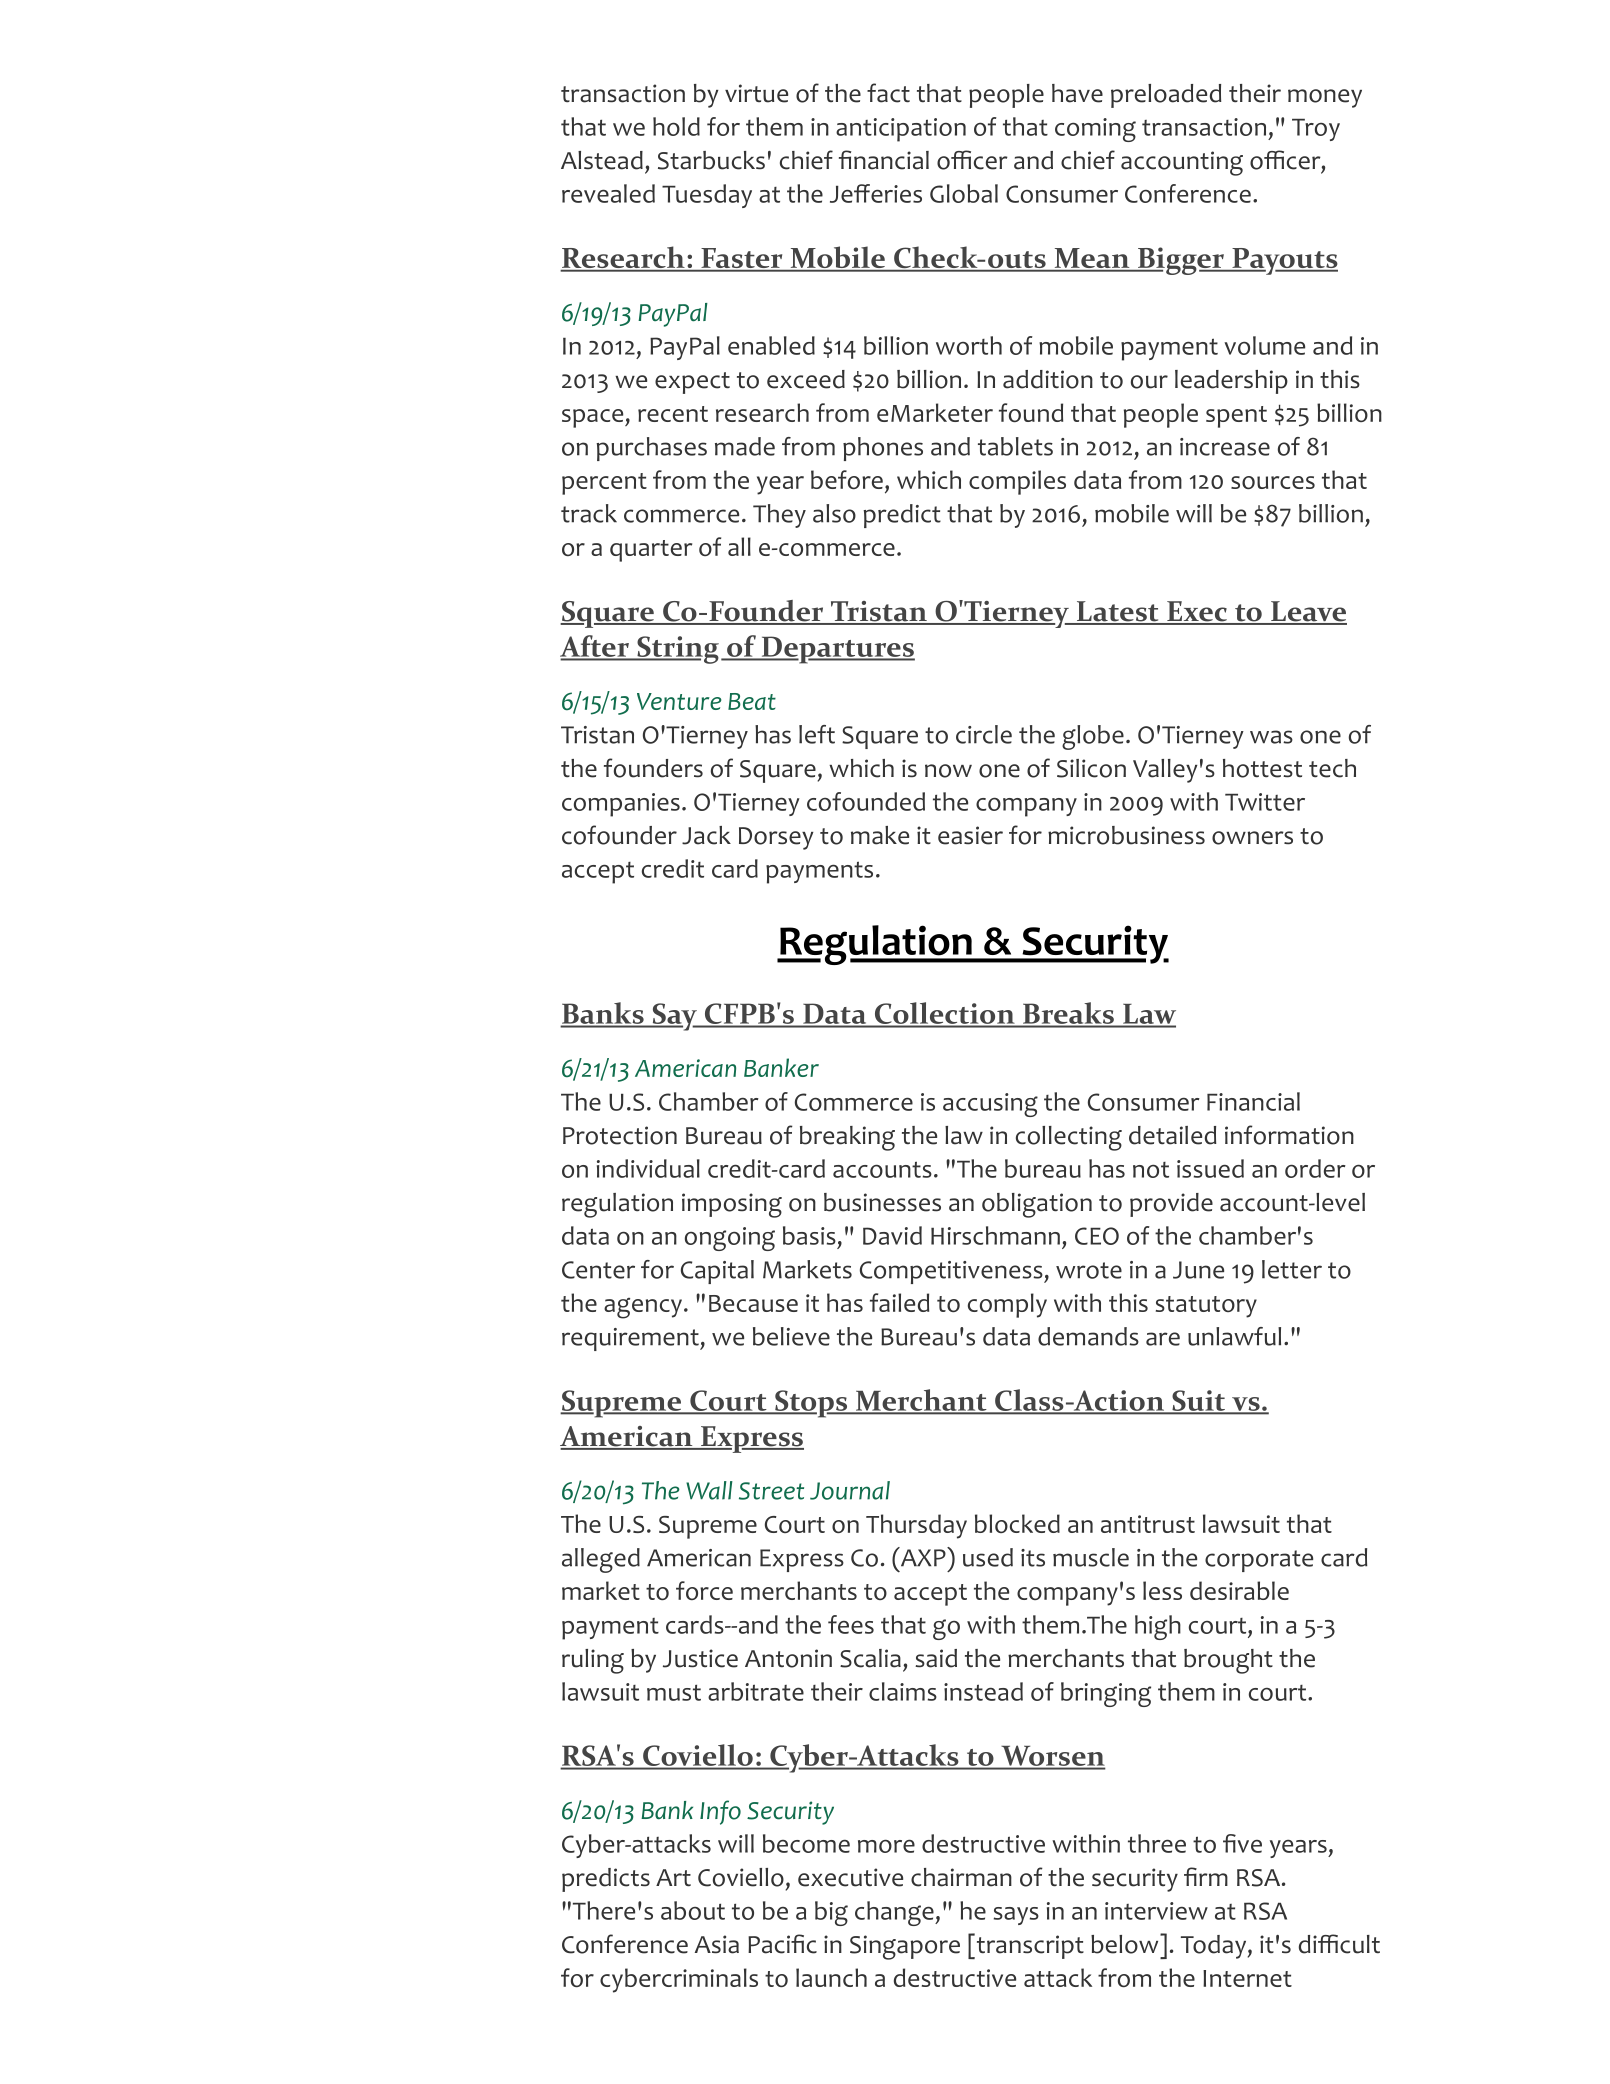 Image resolution: width=1610 pixels, height=2084 pixels. Describe the element at coordinates (1316, 130) in the page. I see `Troy` at that location.
